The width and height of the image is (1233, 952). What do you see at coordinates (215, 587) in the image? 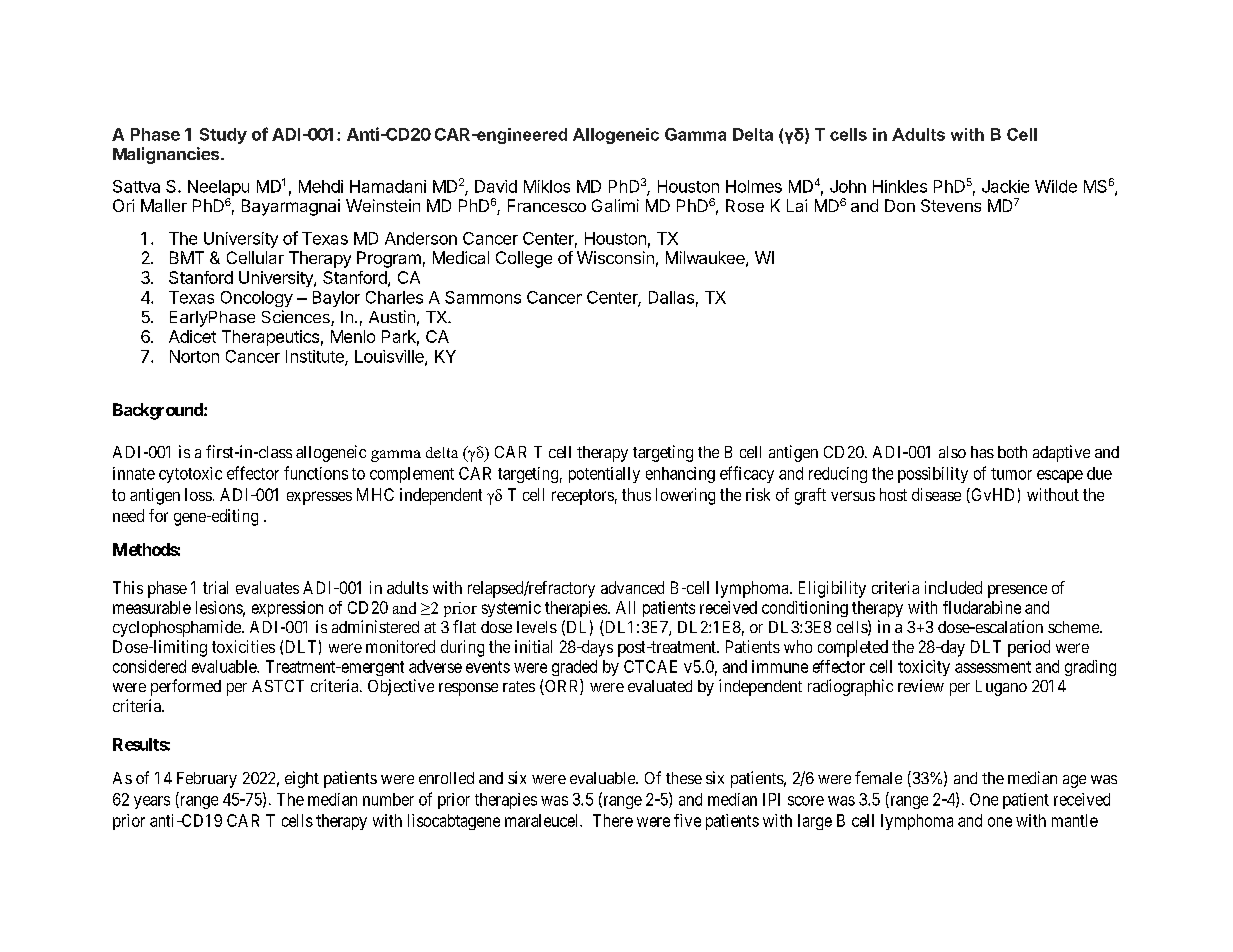
I see `trial` at bounding box center [215, 587].
